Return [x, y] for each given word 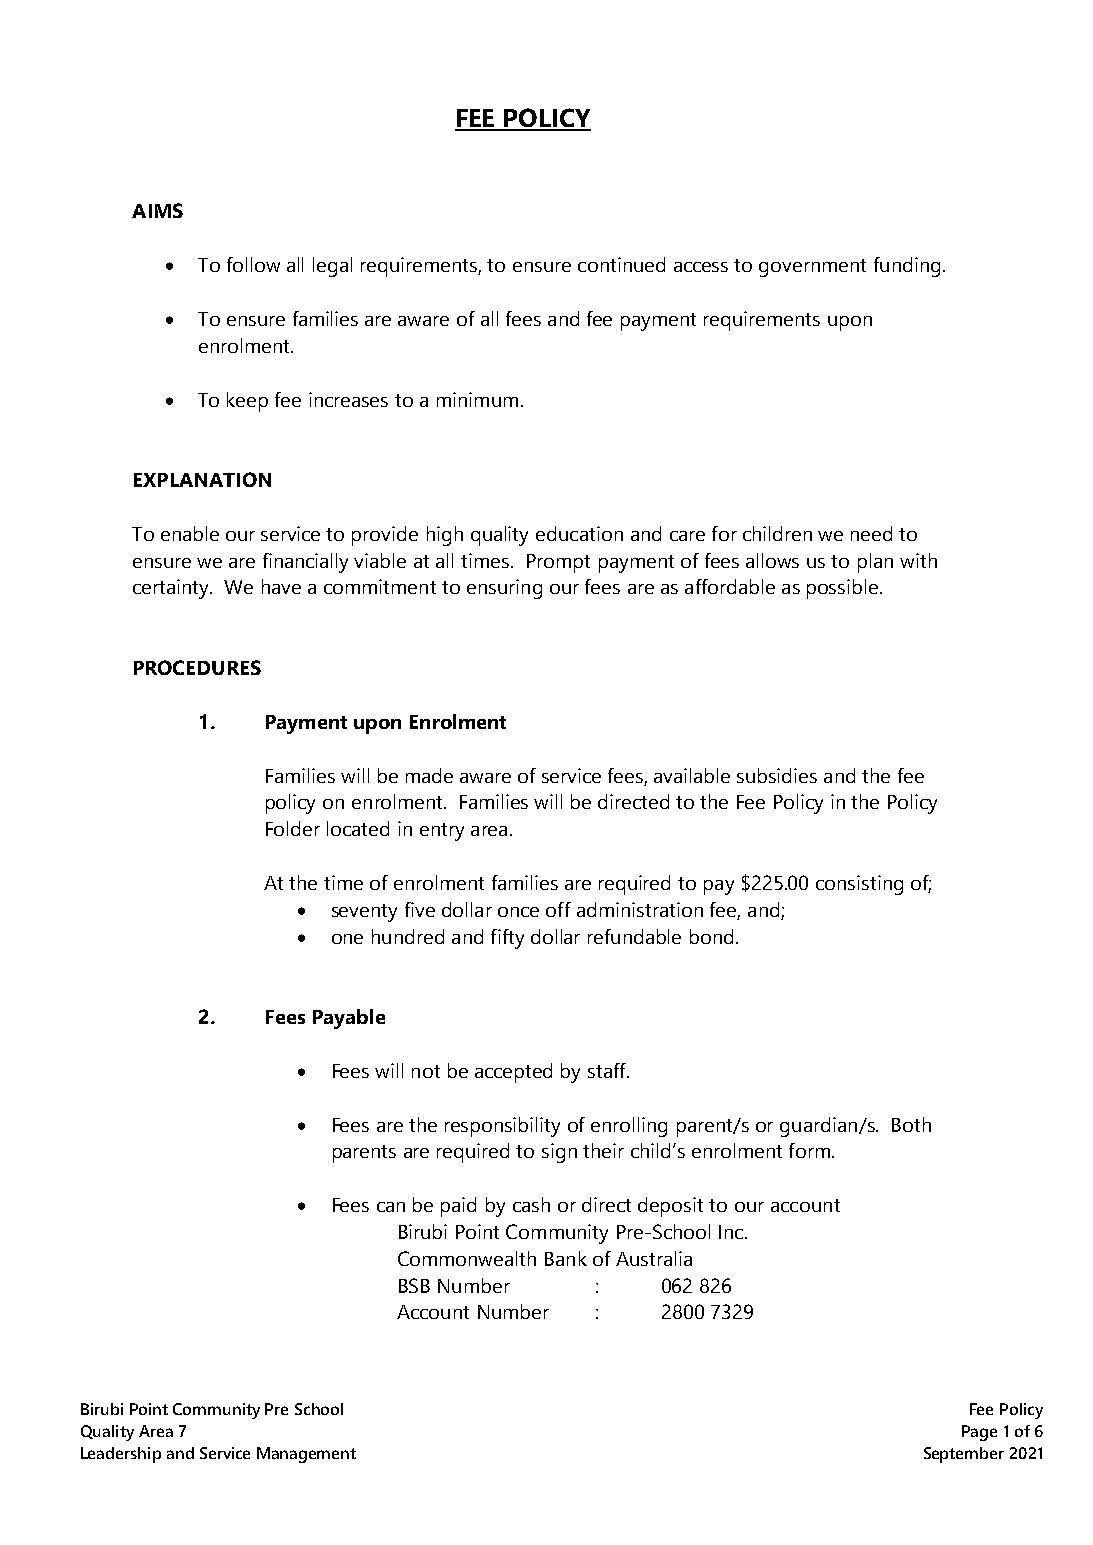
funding [907, 267]
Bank [566, 1258]
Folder [293, 828]
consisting [859, 885]
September [964, 1455]
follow [253, 264]
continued [621, 264]
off [558, 909]
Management [306, 1455]
